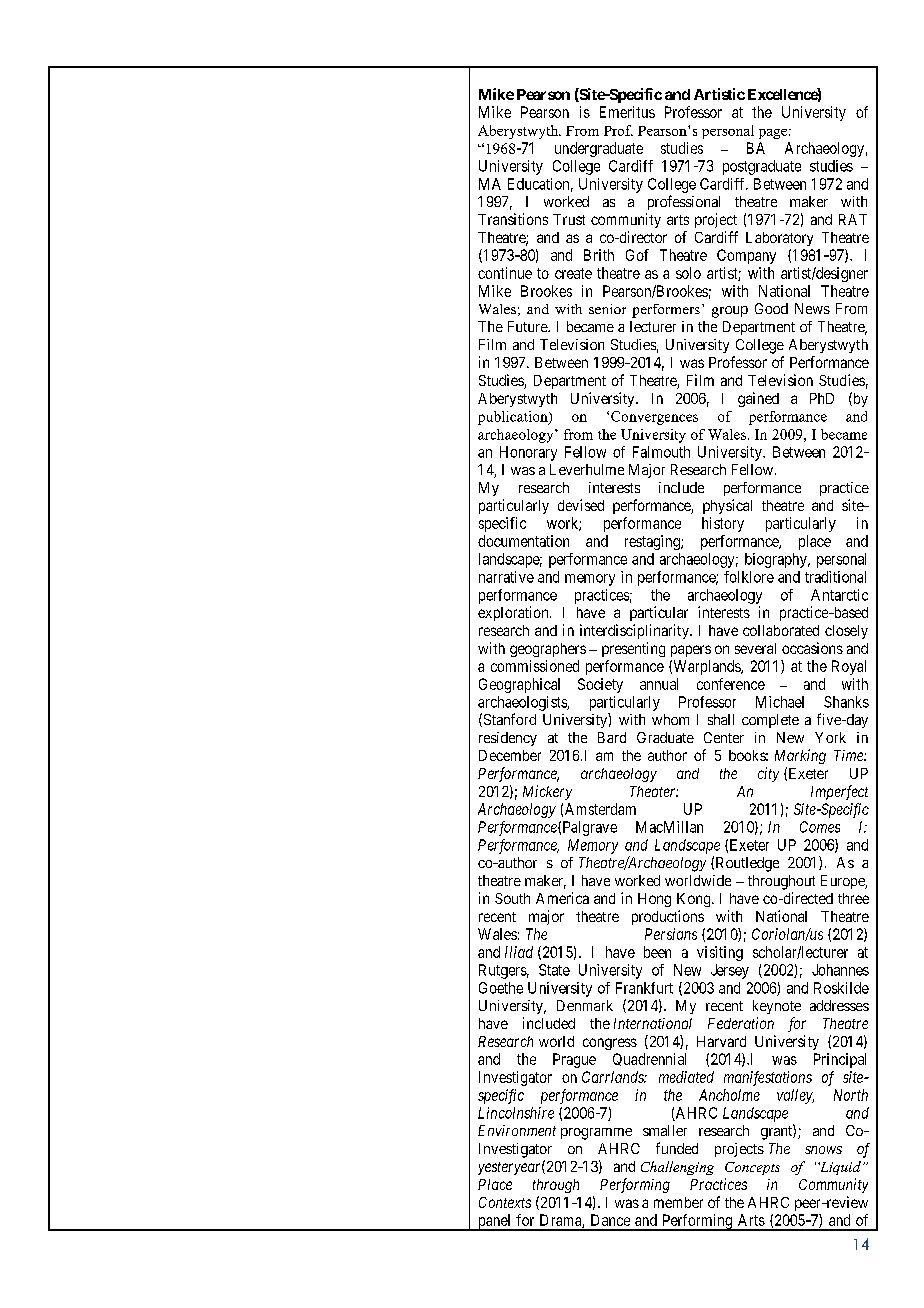 Image resolution: width=924 pixels, height=1308 pixels. I want to click on member, so click(678, 1202).
